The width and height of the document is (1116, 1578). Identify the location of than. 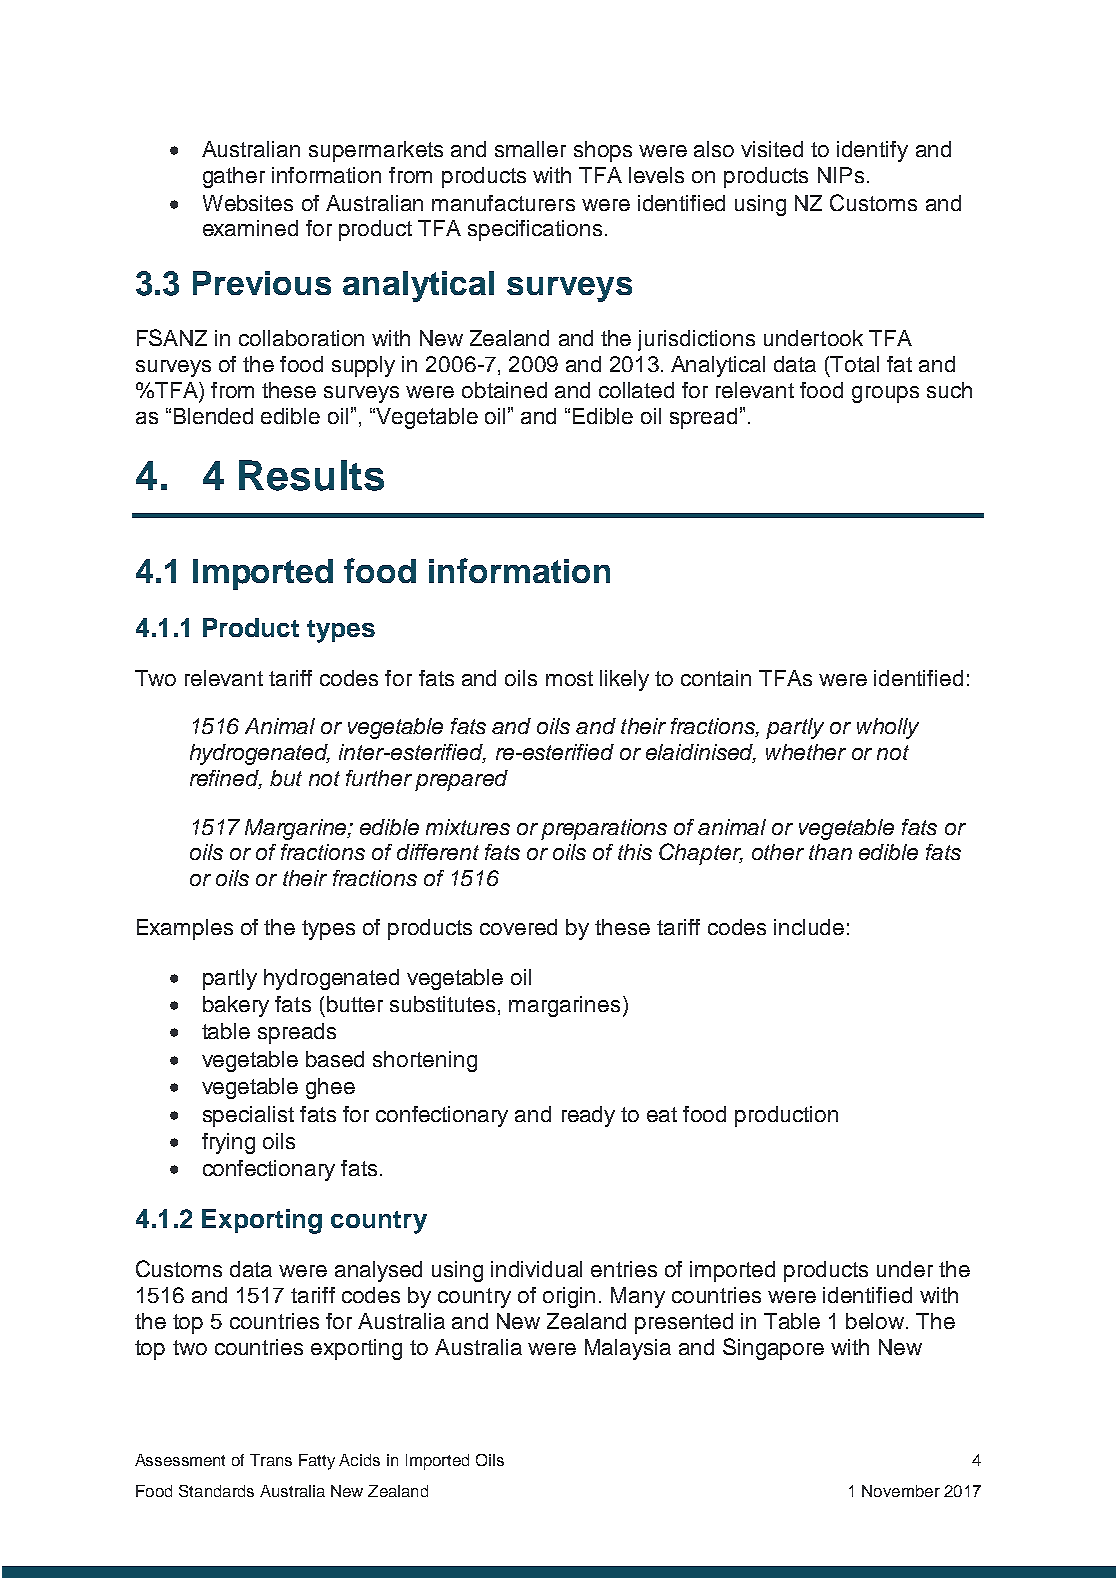
(830, 852).
